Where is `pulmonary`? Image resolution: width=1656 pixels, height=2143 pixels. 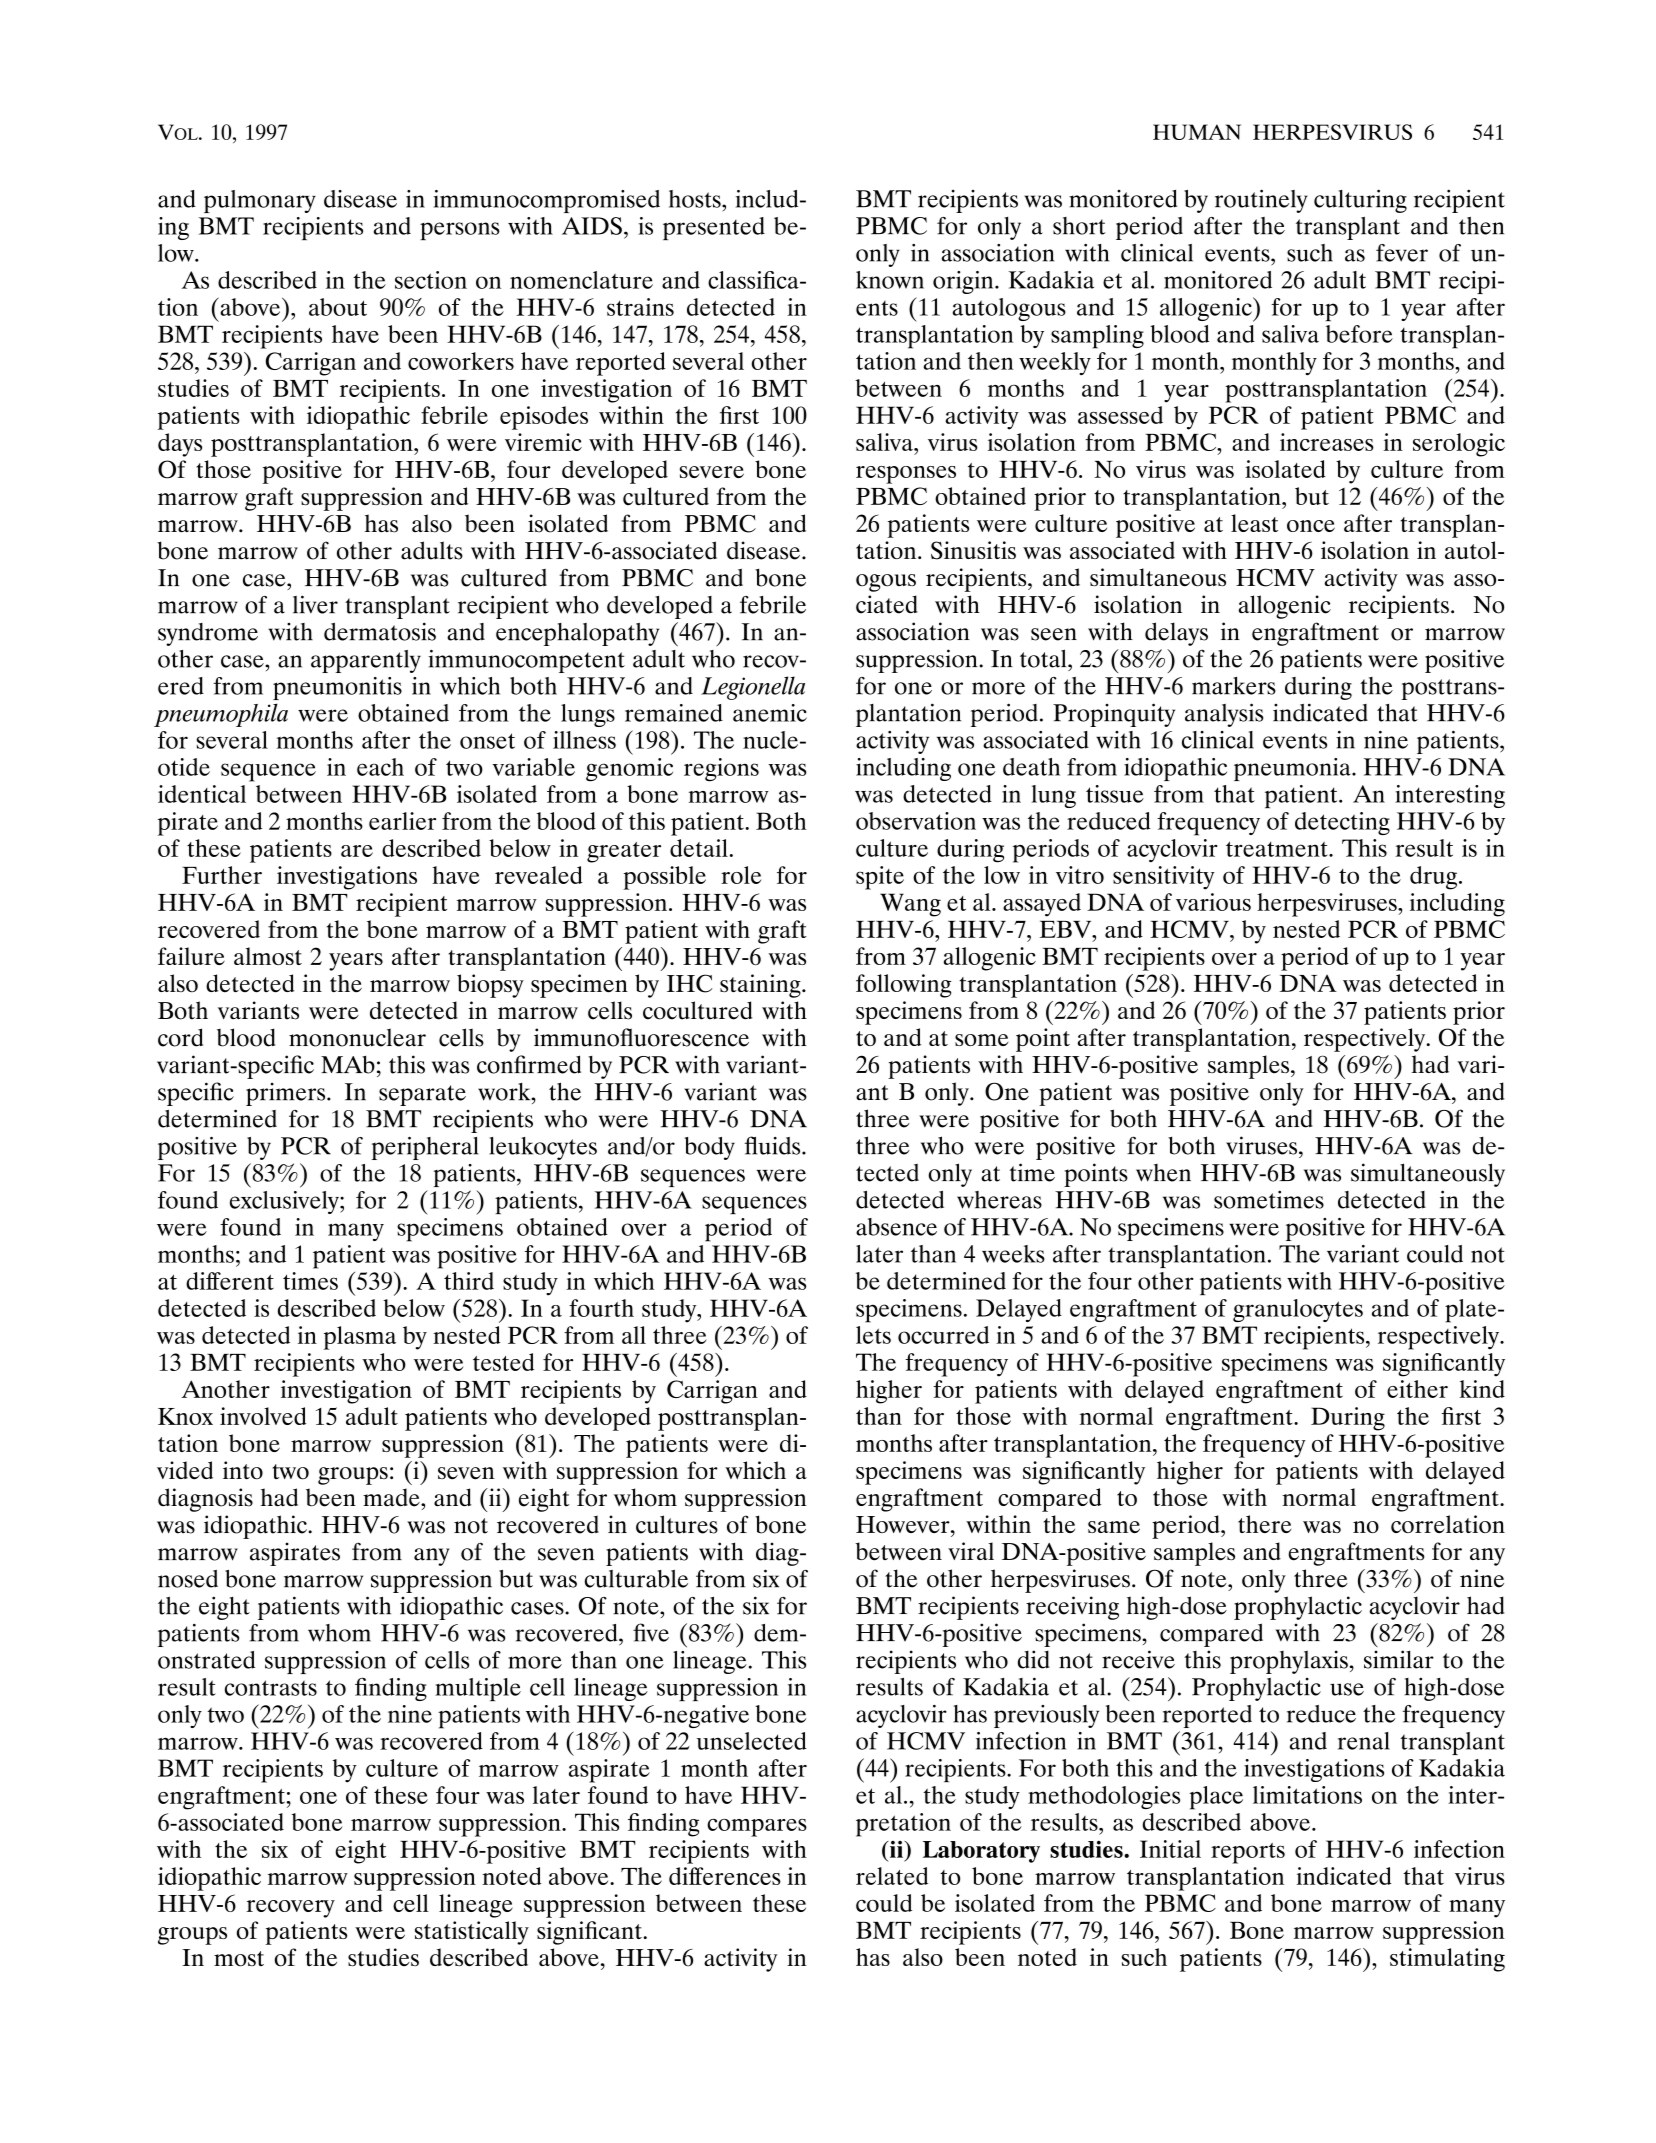 pulmonary is located at coordinates (260, 201).
